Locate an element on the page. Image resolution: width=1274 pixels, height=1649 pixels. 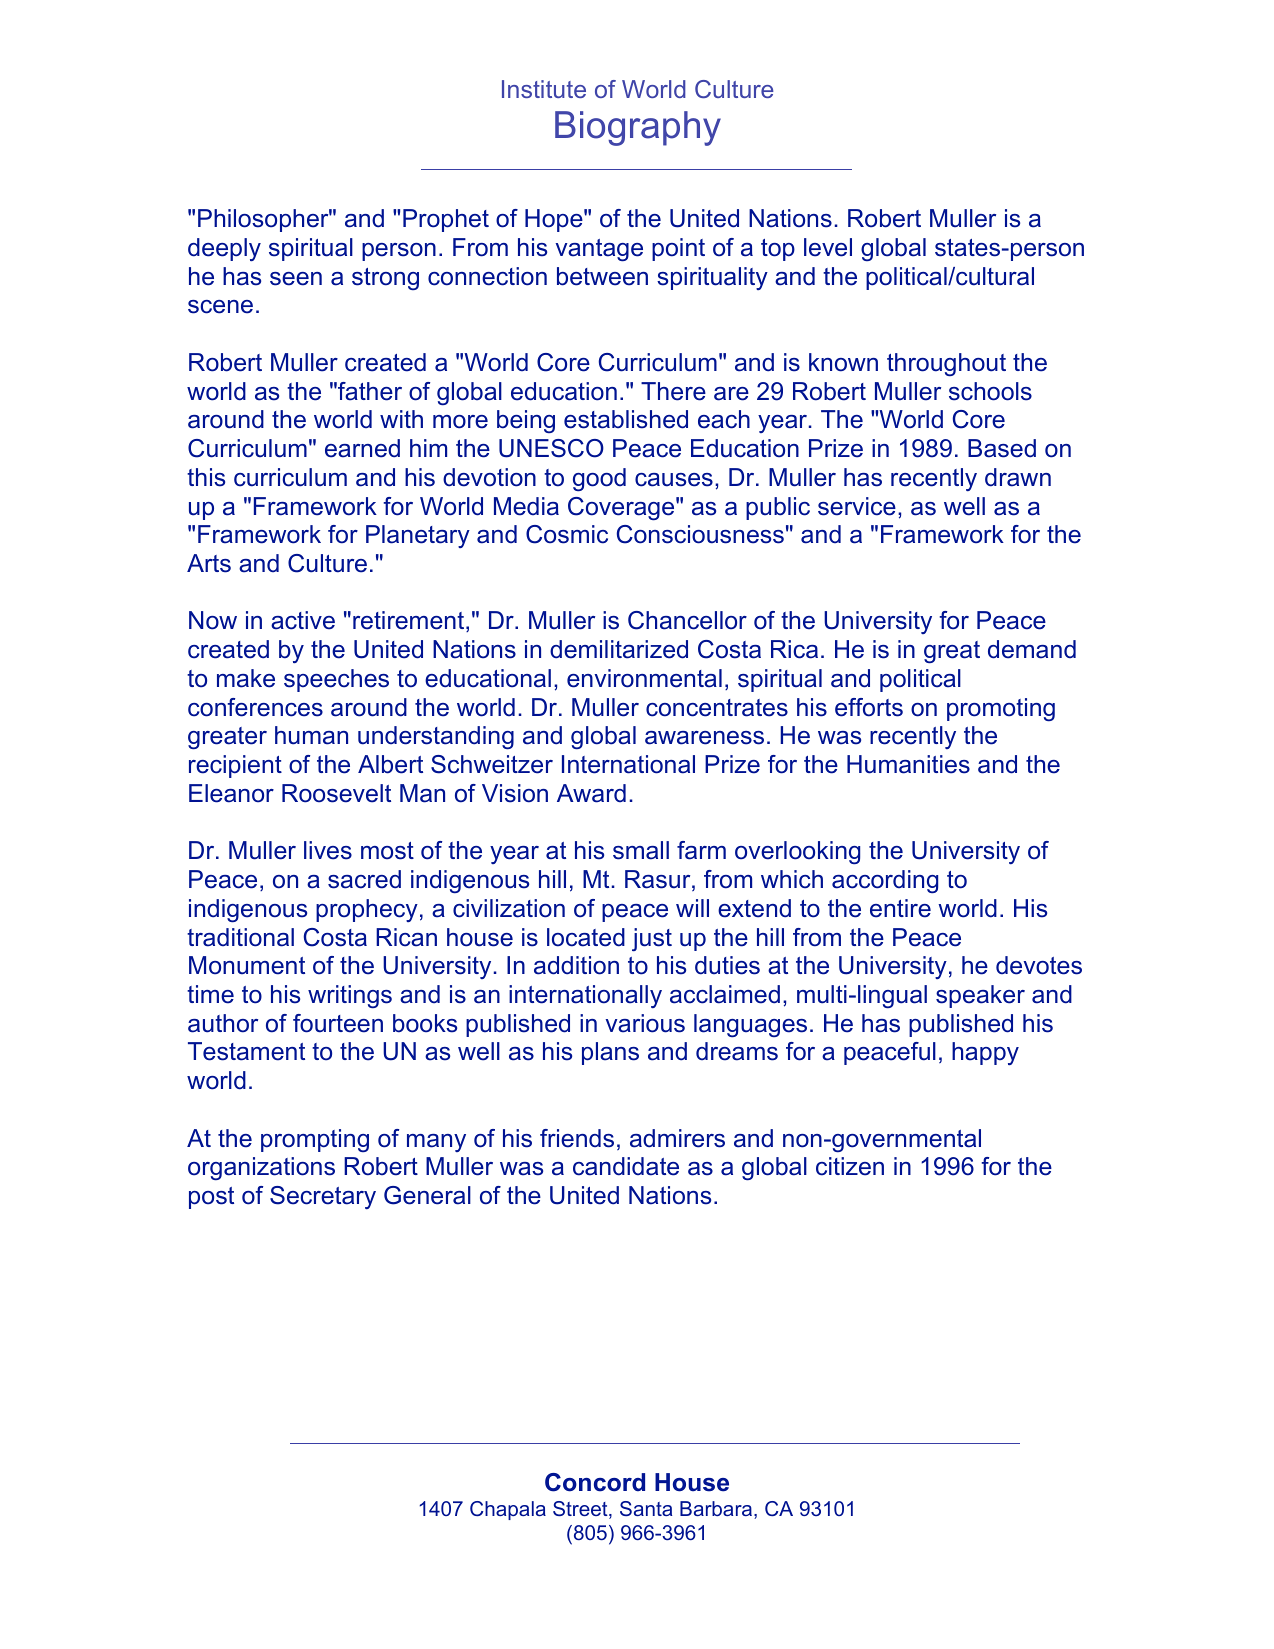
candidate is located at coordinates (626, 1166).
